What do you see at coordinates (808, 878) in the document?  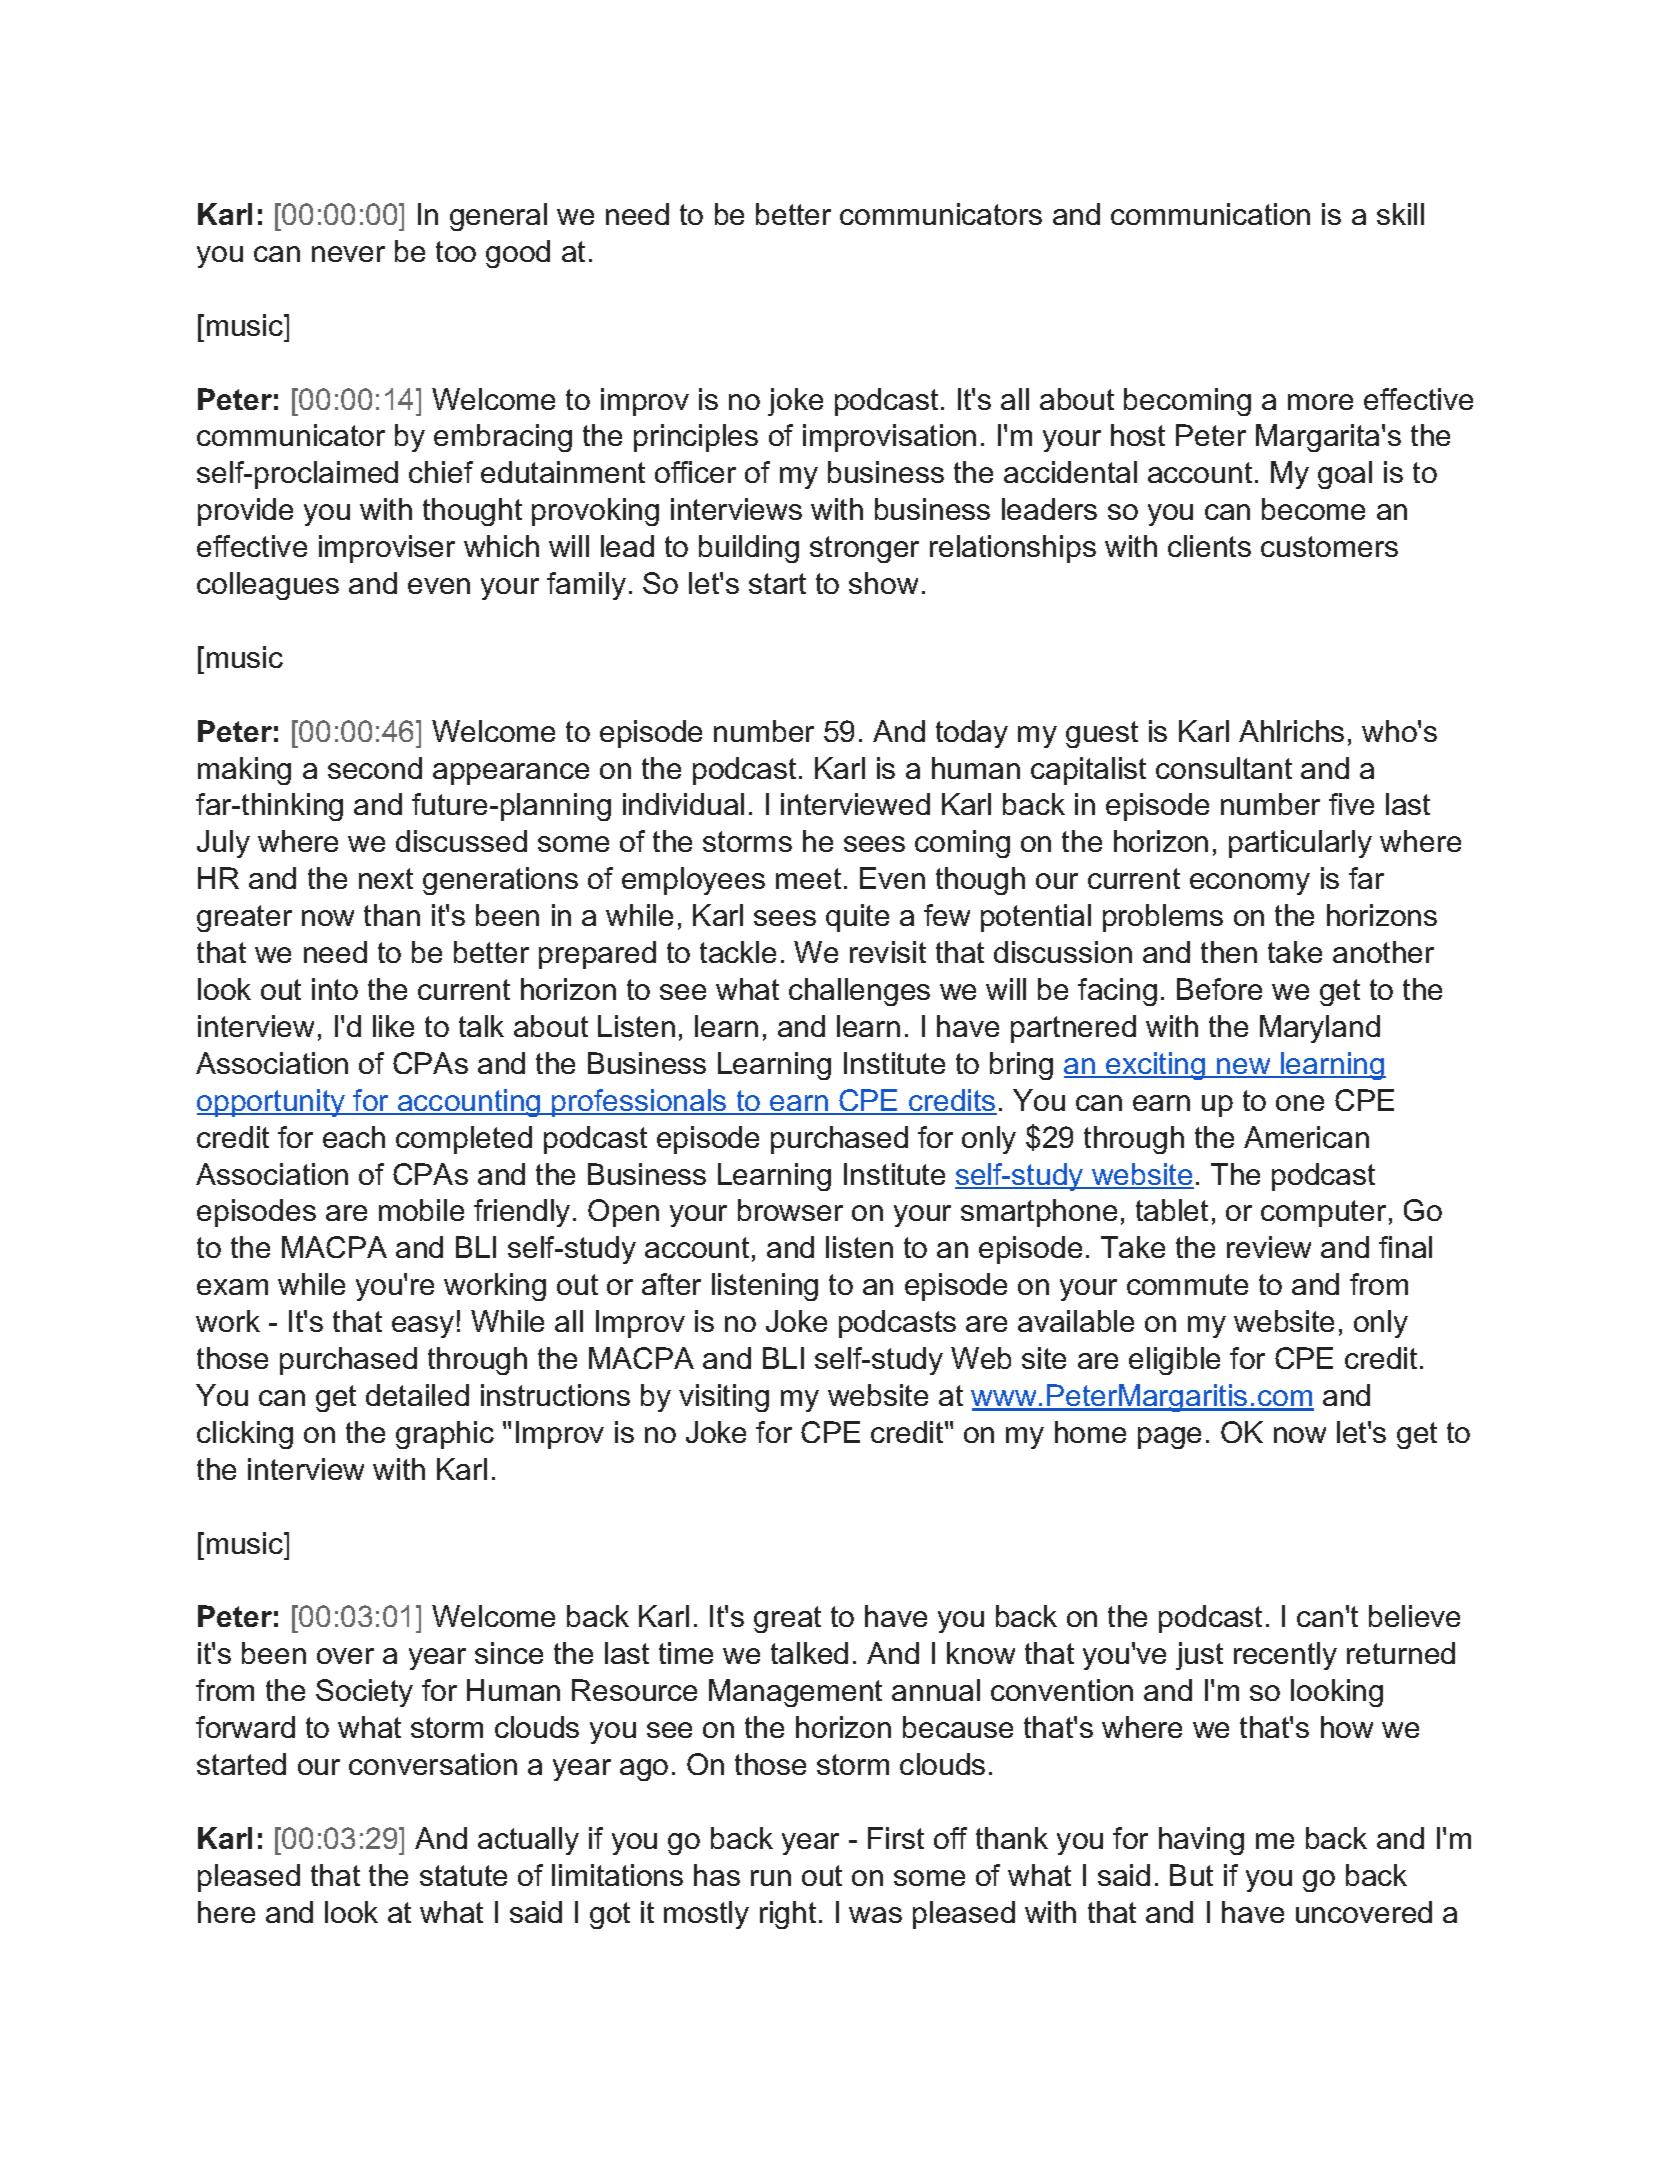 I see `meet` at bounding box center [808, 878].
